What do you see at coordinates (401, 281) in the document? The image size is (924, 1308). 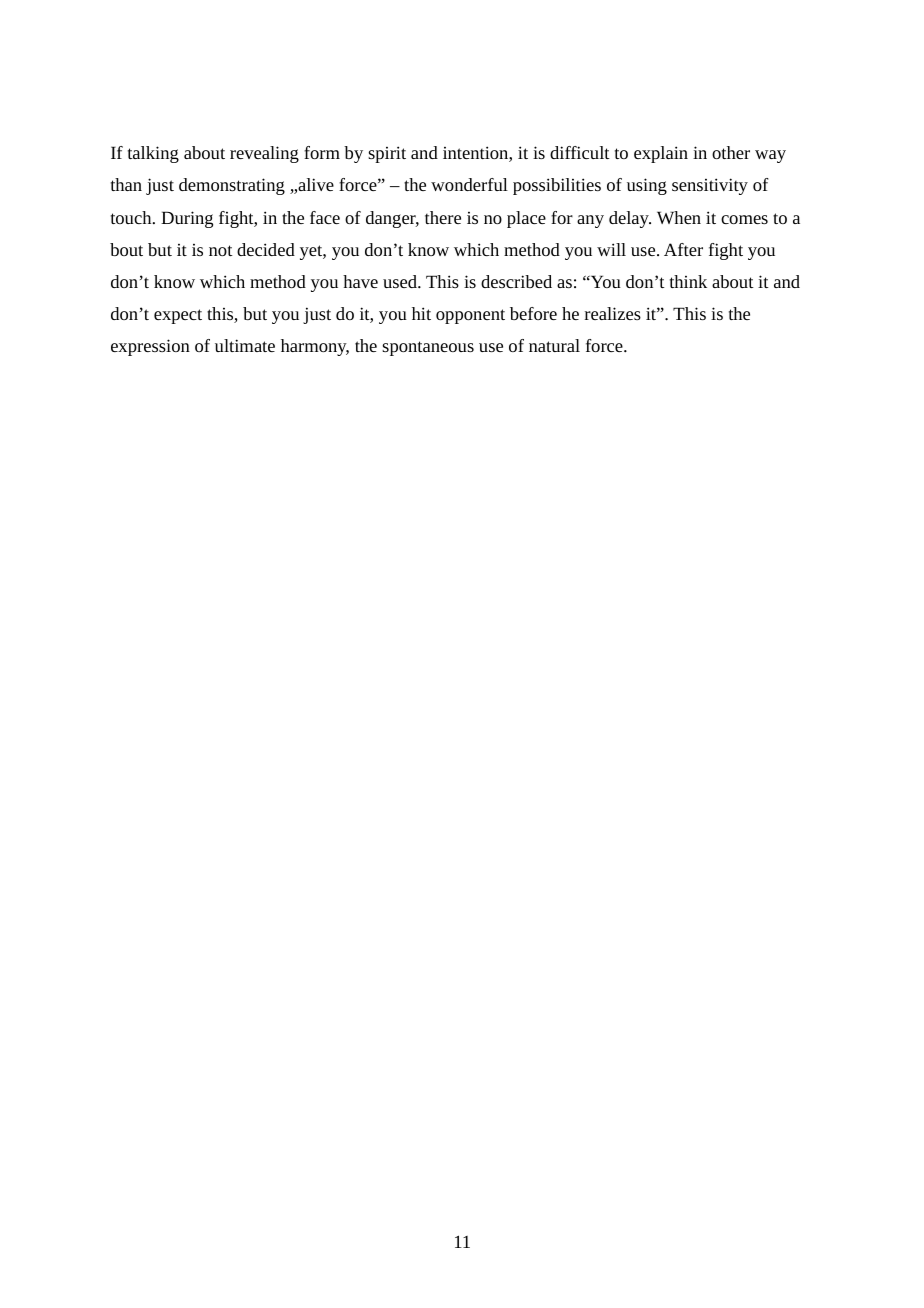 I see `used` at bounding box center [401, 281].
